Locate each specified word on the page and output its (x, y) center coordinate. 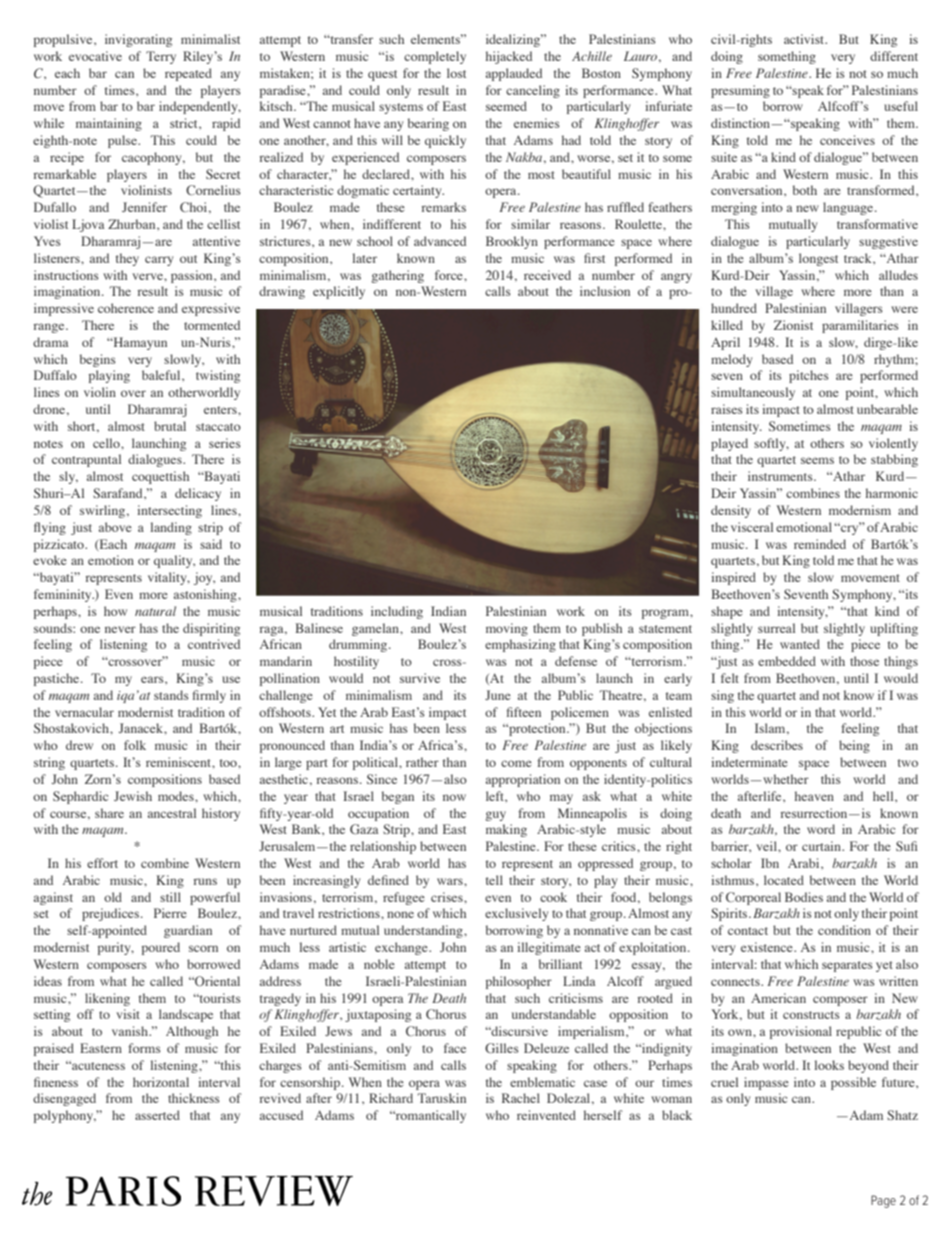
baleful (162, 375)
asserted (157, 1115)
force (450, 275)
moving (507, 629)
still (170, 897)
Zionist (793, 325)
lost (456, 73)
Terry (161, 57)
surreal (776, 628)
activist (805, 39)
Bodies (804, 897)
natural (155, 611)
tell (494, 880)
